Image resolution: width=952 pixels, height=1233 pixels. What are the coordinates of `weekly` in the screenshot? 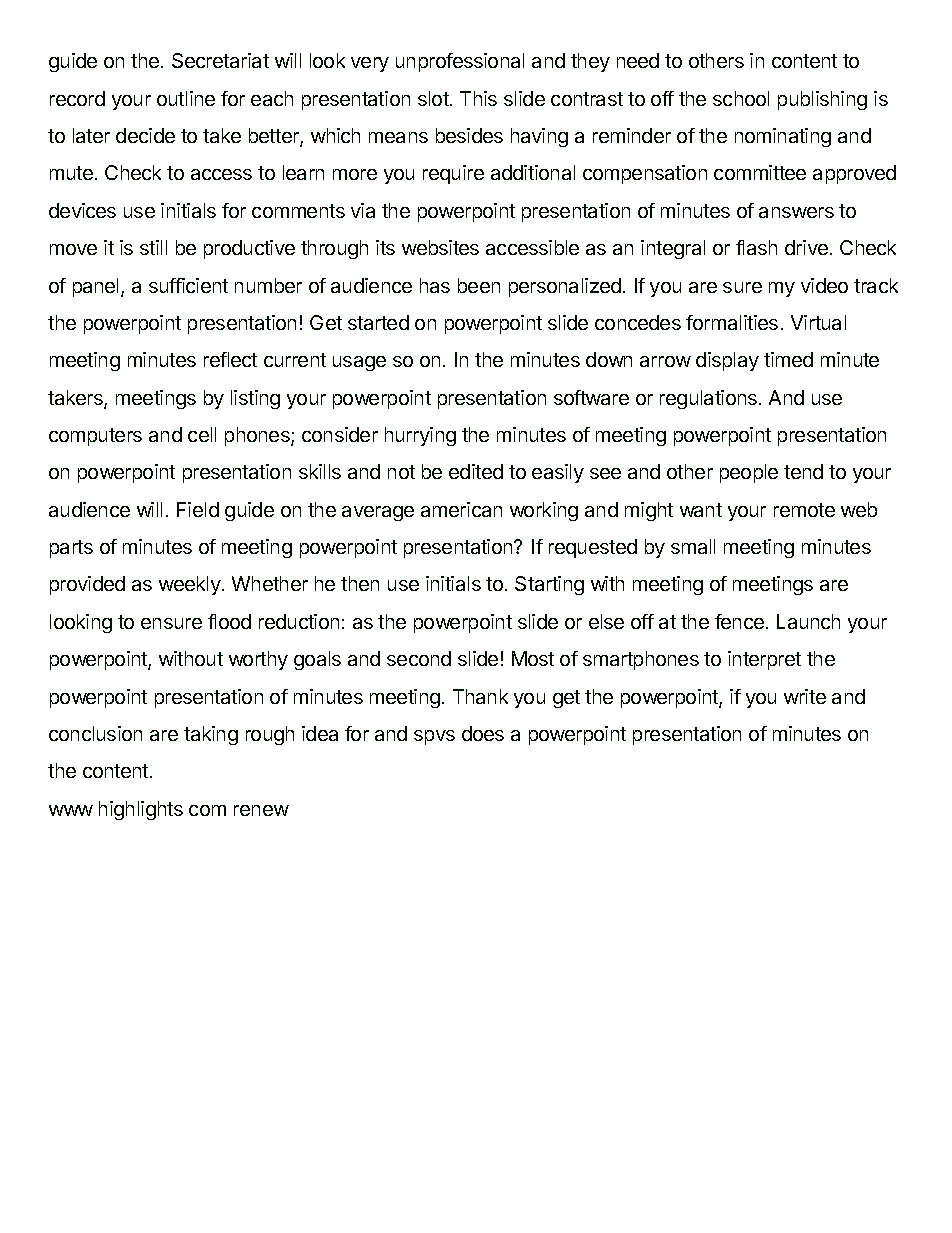 It's located at (191, 585).
